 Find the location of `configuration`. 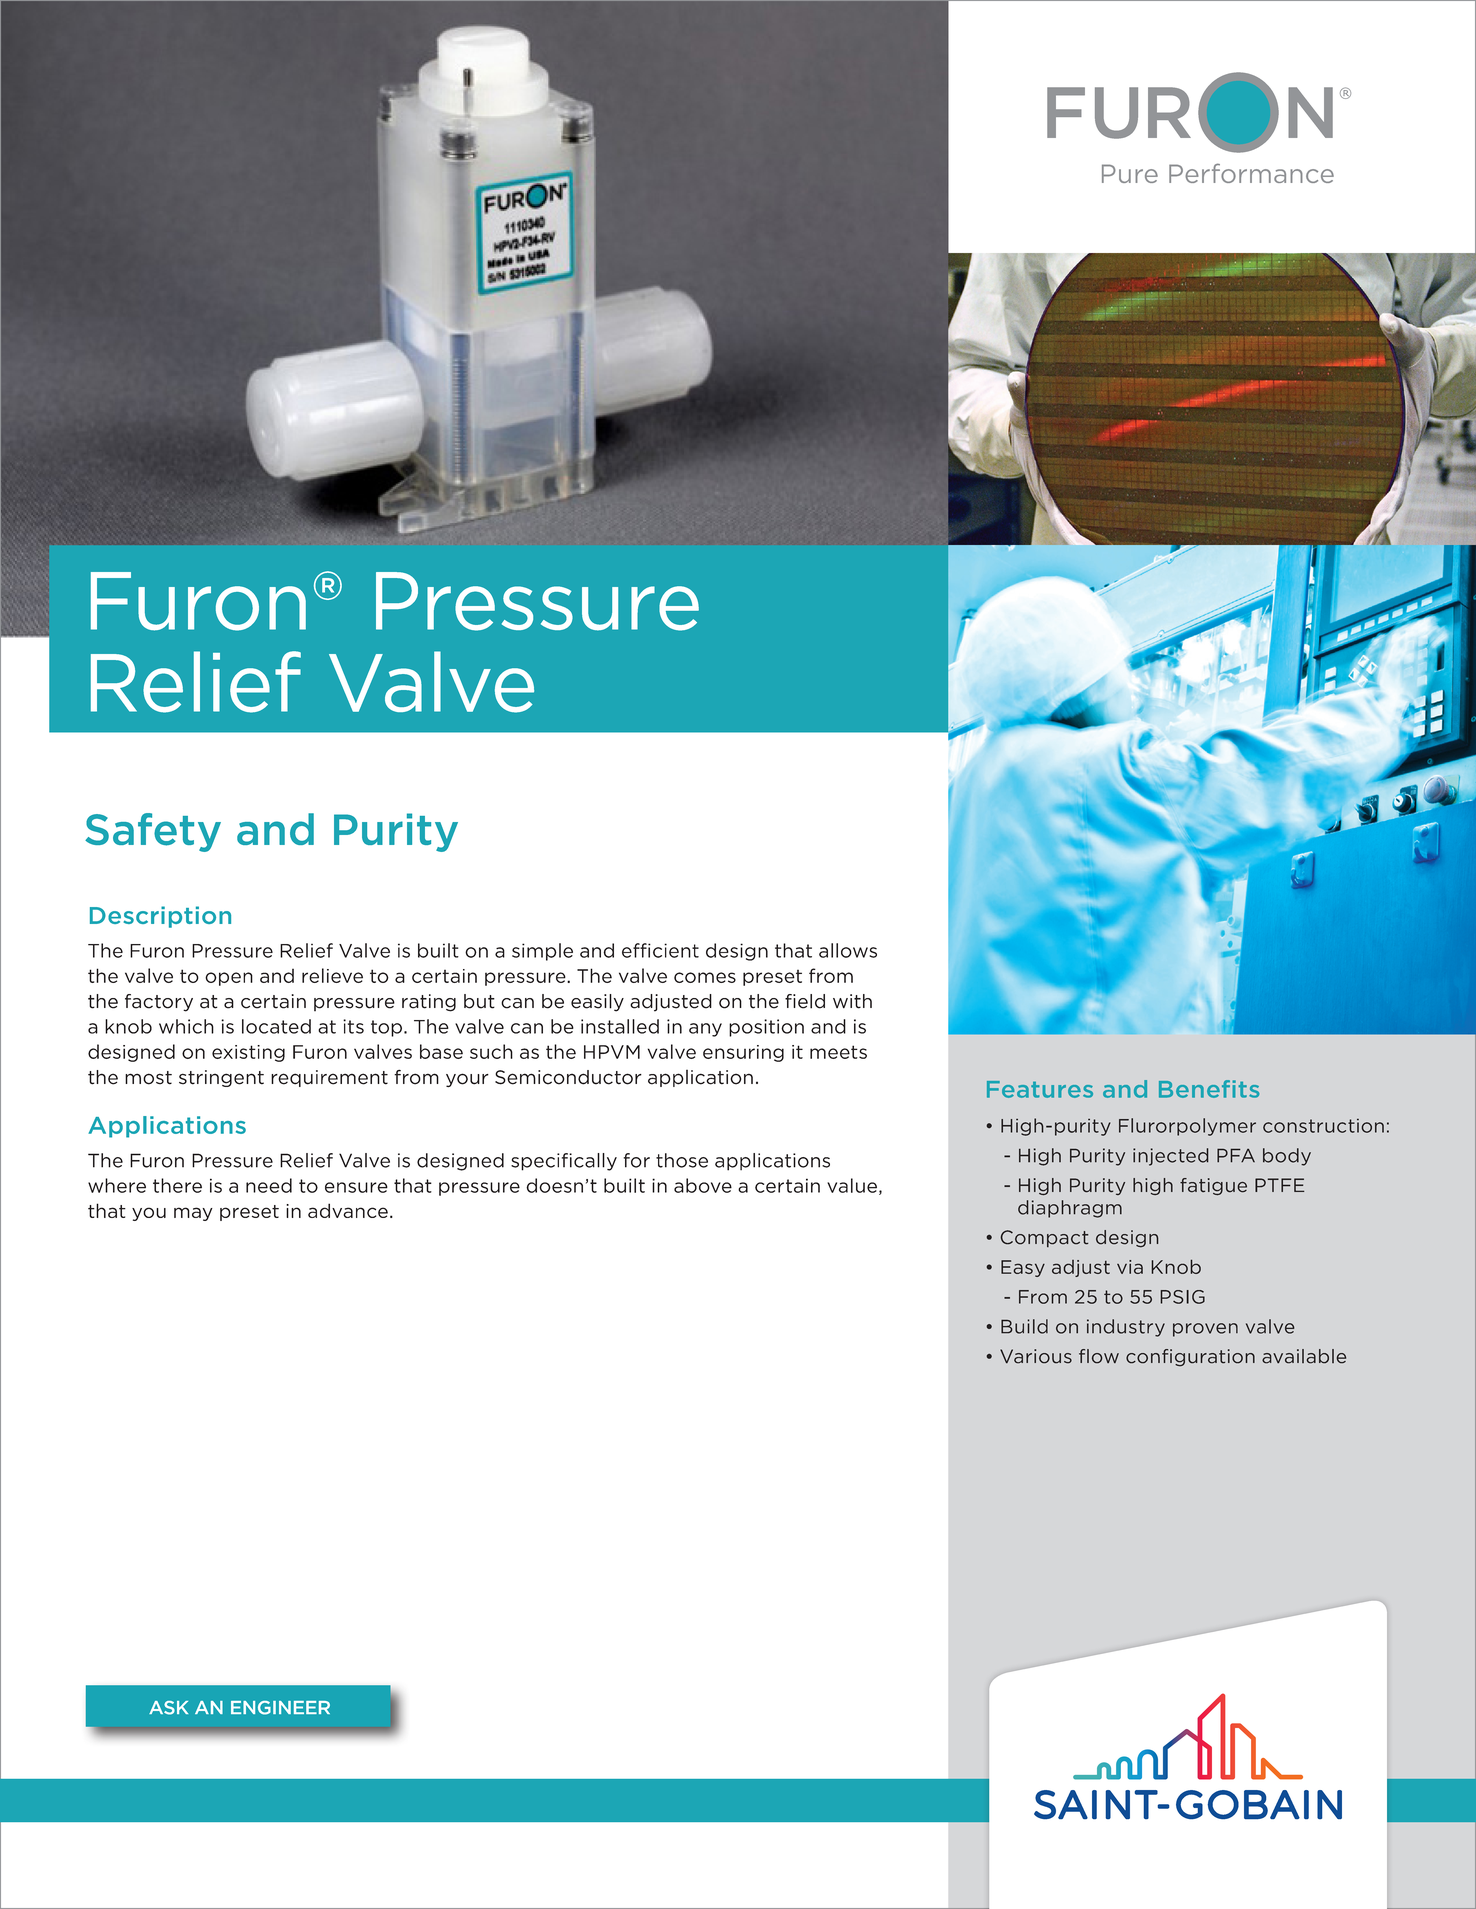

configuration is located at coordinates (1190, 1358).
